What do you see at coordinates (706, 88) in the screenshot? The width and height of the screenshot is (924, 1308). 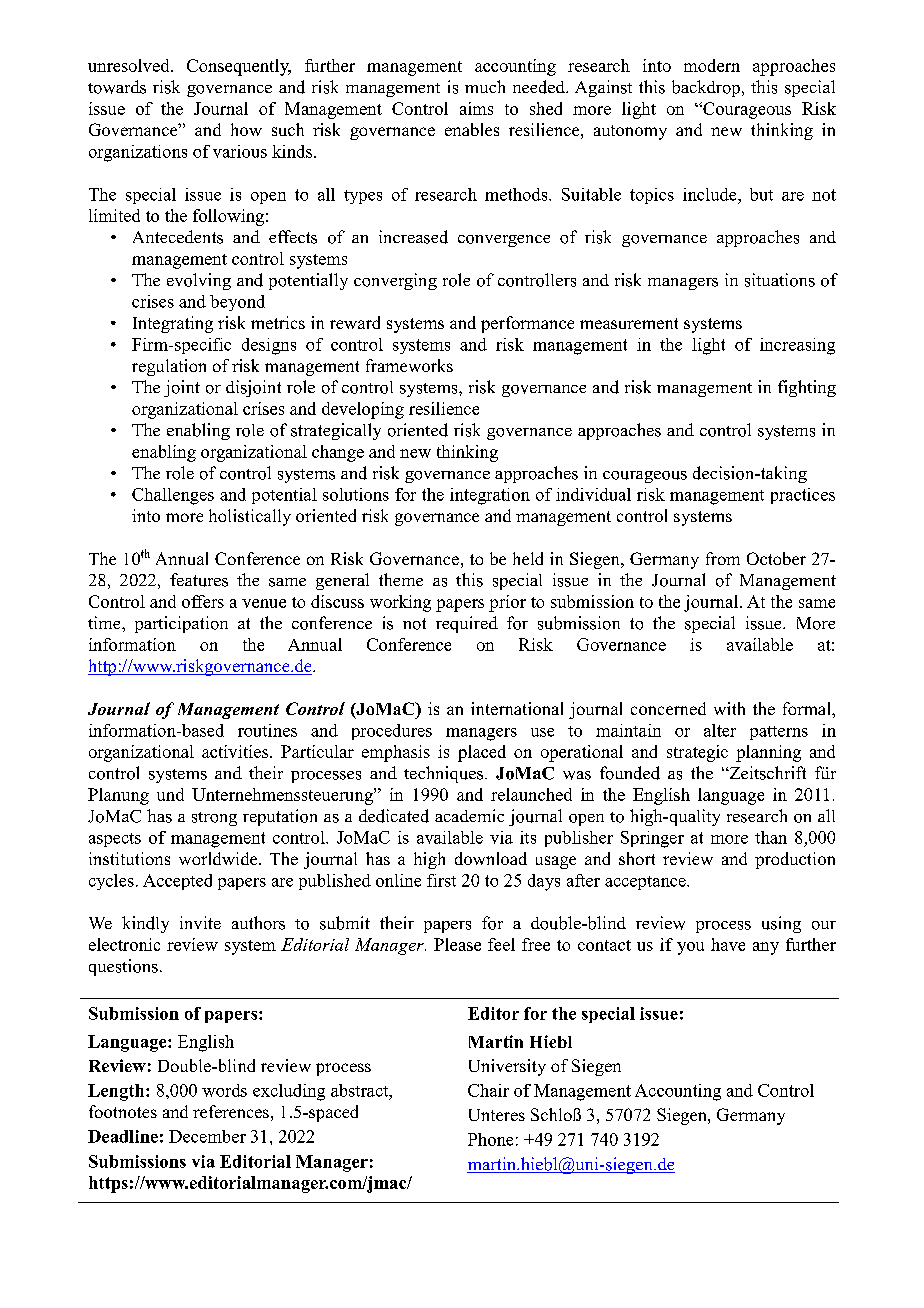 I see `backdrop` at bounding box center [706, 88].
